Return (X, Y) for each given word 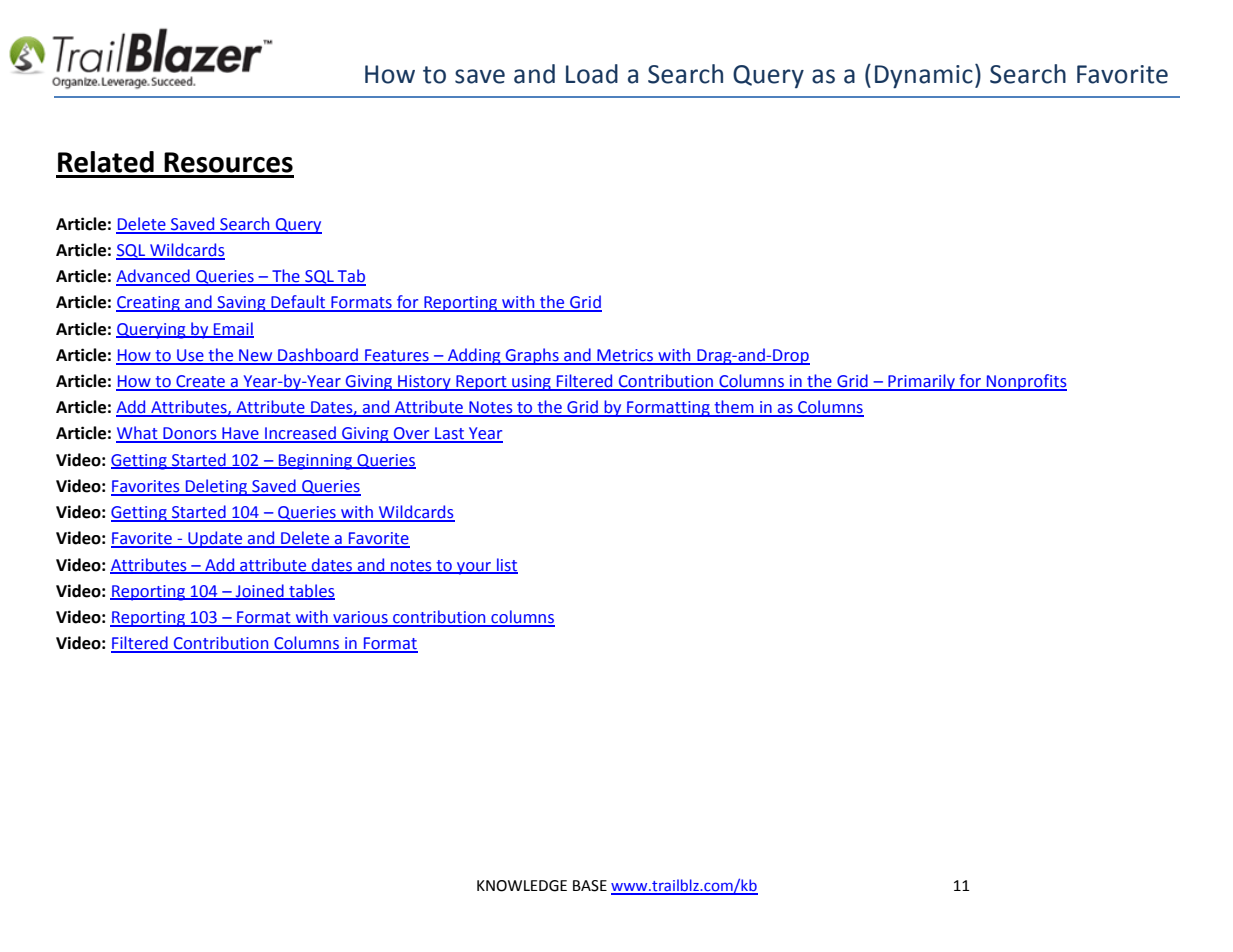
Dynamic (924, 77)
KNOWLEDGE (522, 886)
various (360, 618)
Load (592, 74)
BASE (590, 886)
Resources (228, 162)
